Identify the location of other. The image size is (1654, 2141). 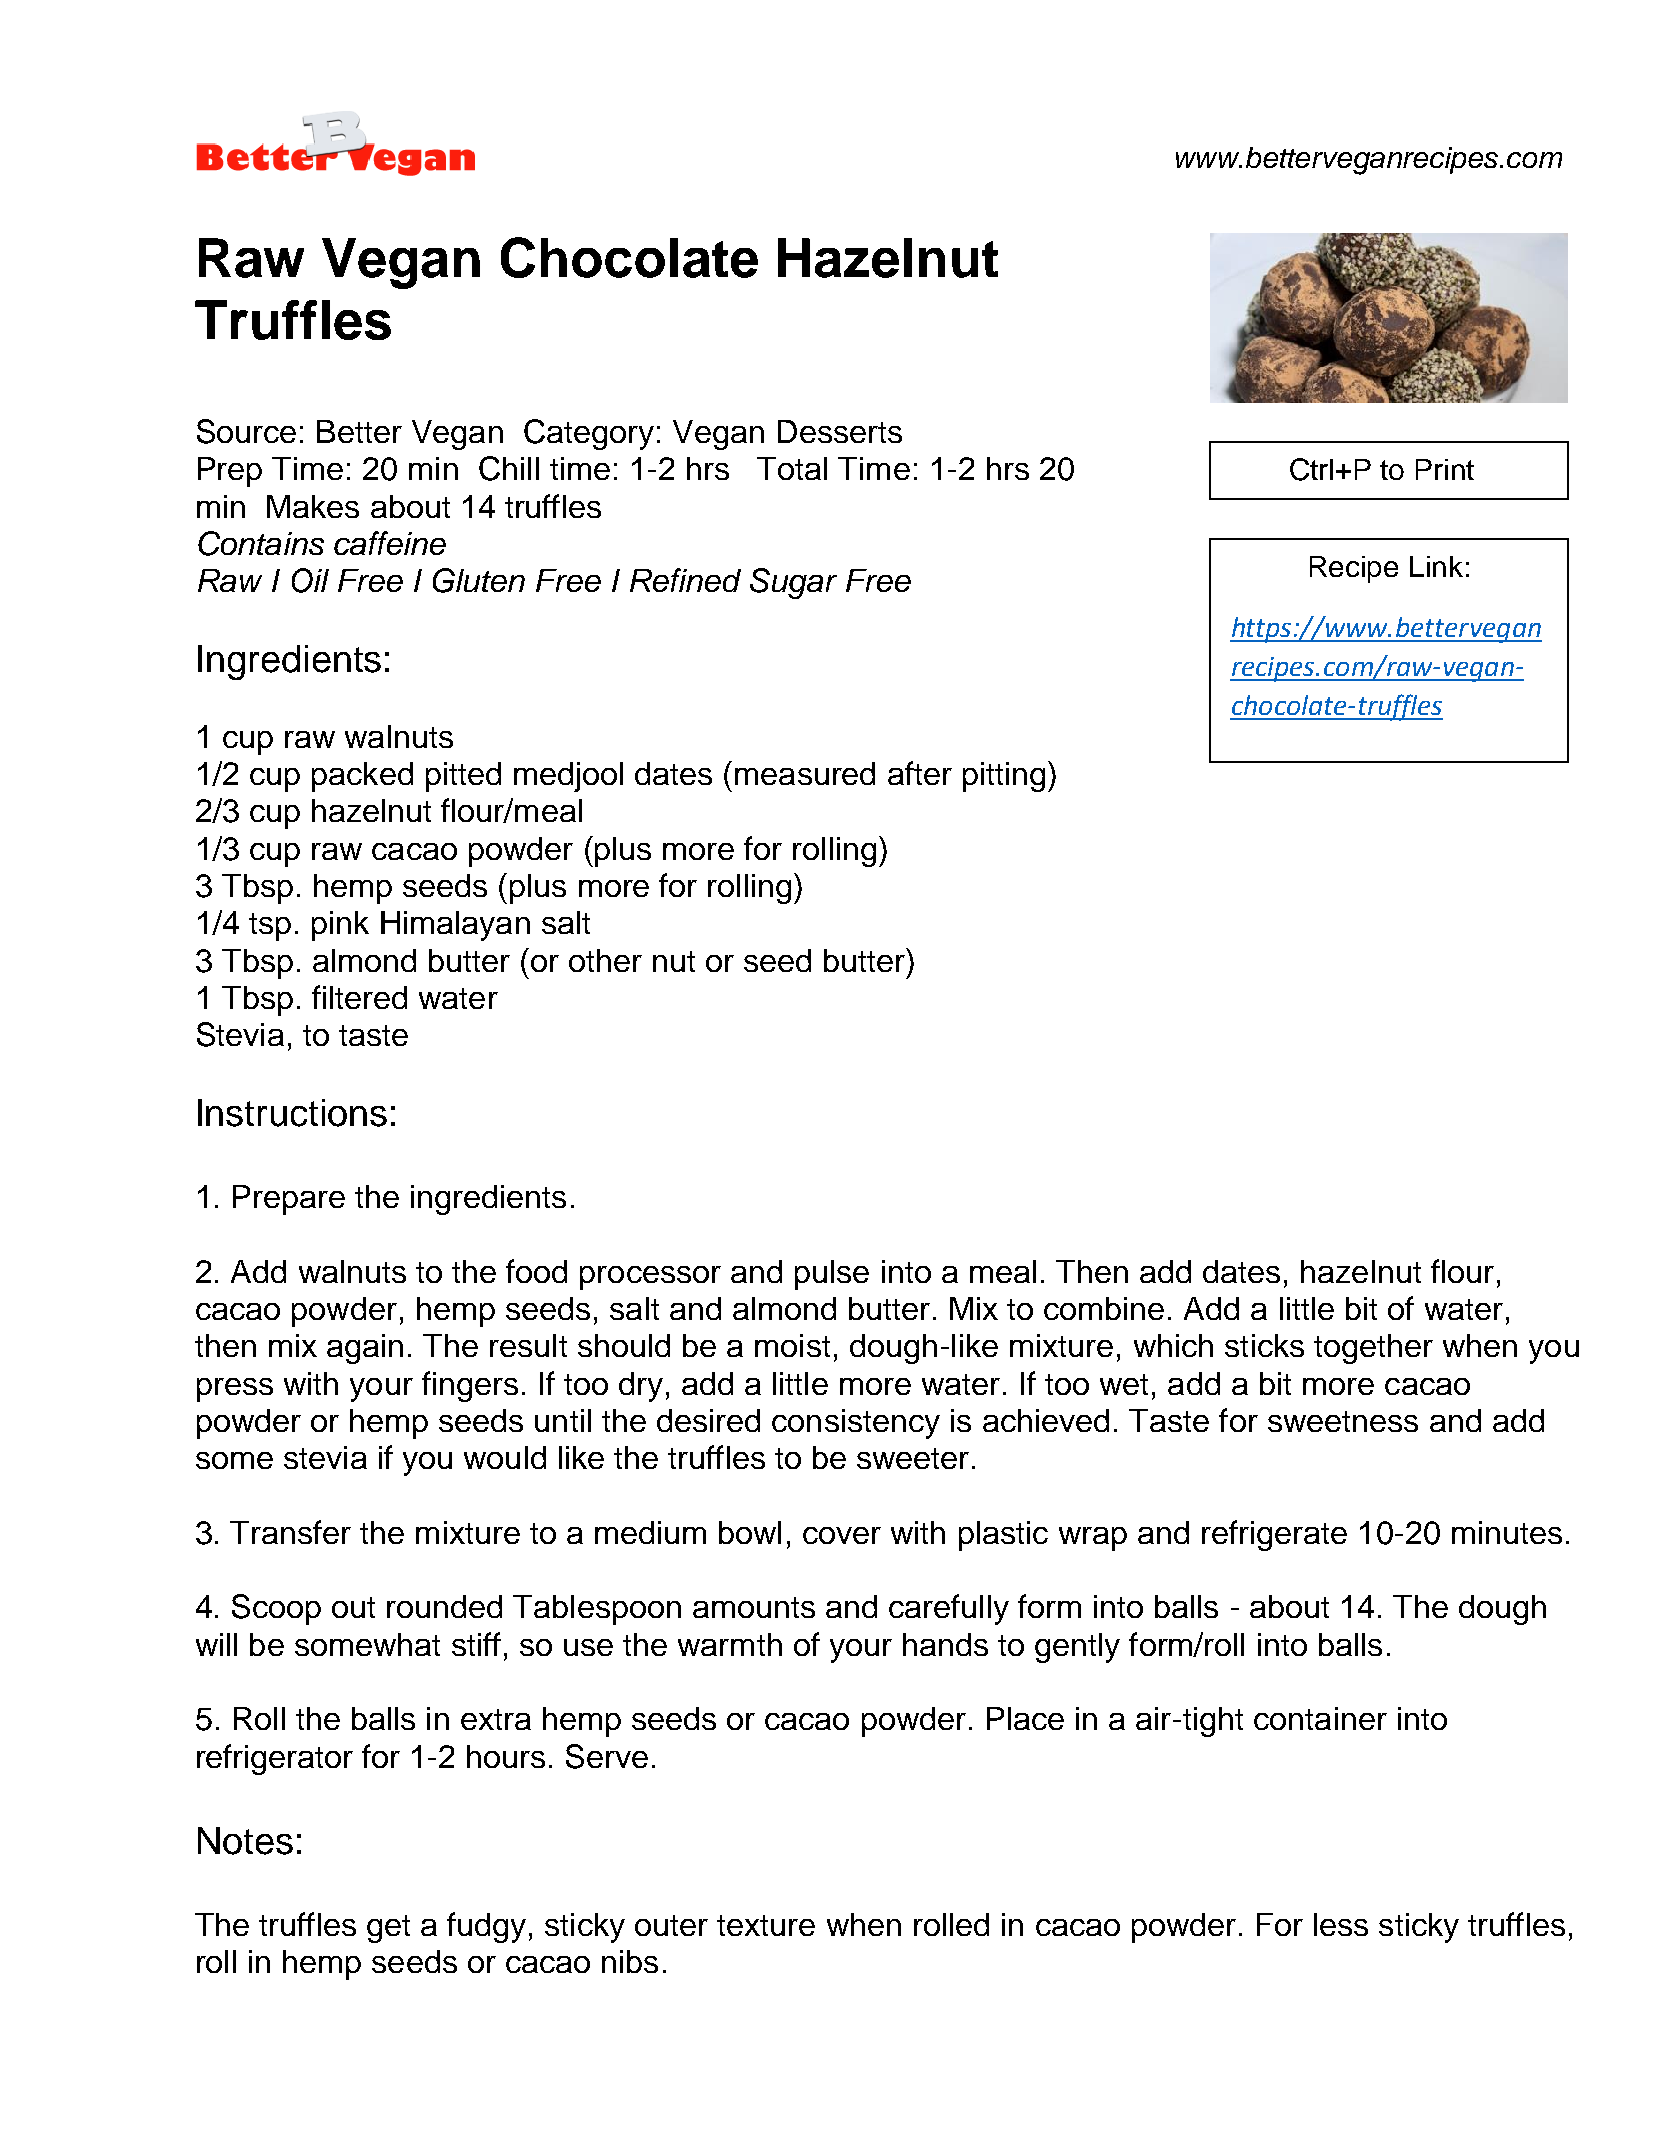
(605, 960).
